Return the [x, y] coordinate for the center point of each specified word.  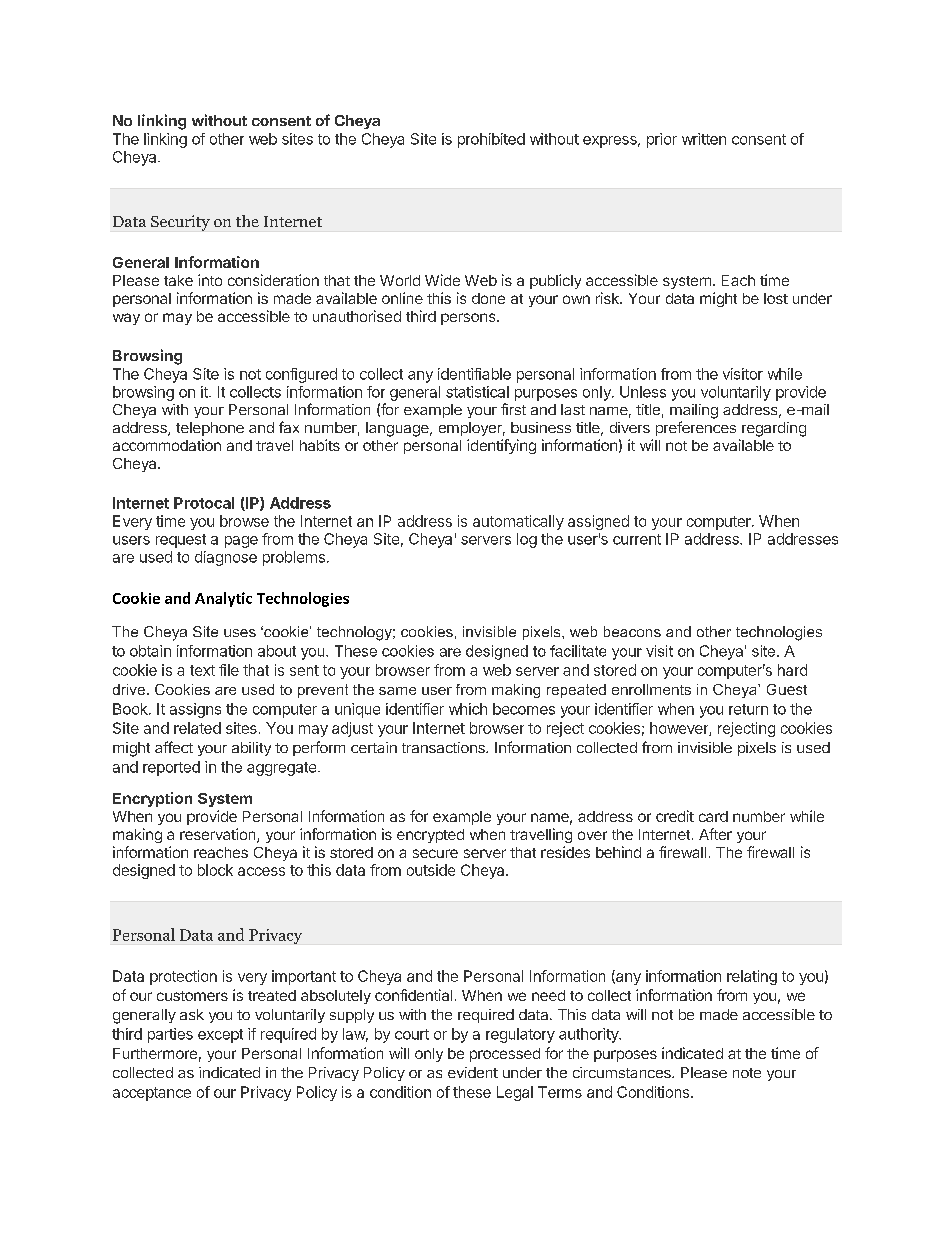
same [397, 691]
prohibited [491, 140]
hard [792, 670]
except [220, 1036]
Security [180, 223]
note [747, 1073]
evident [473, 1072]
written [704, 139]
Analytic [223, 599]
